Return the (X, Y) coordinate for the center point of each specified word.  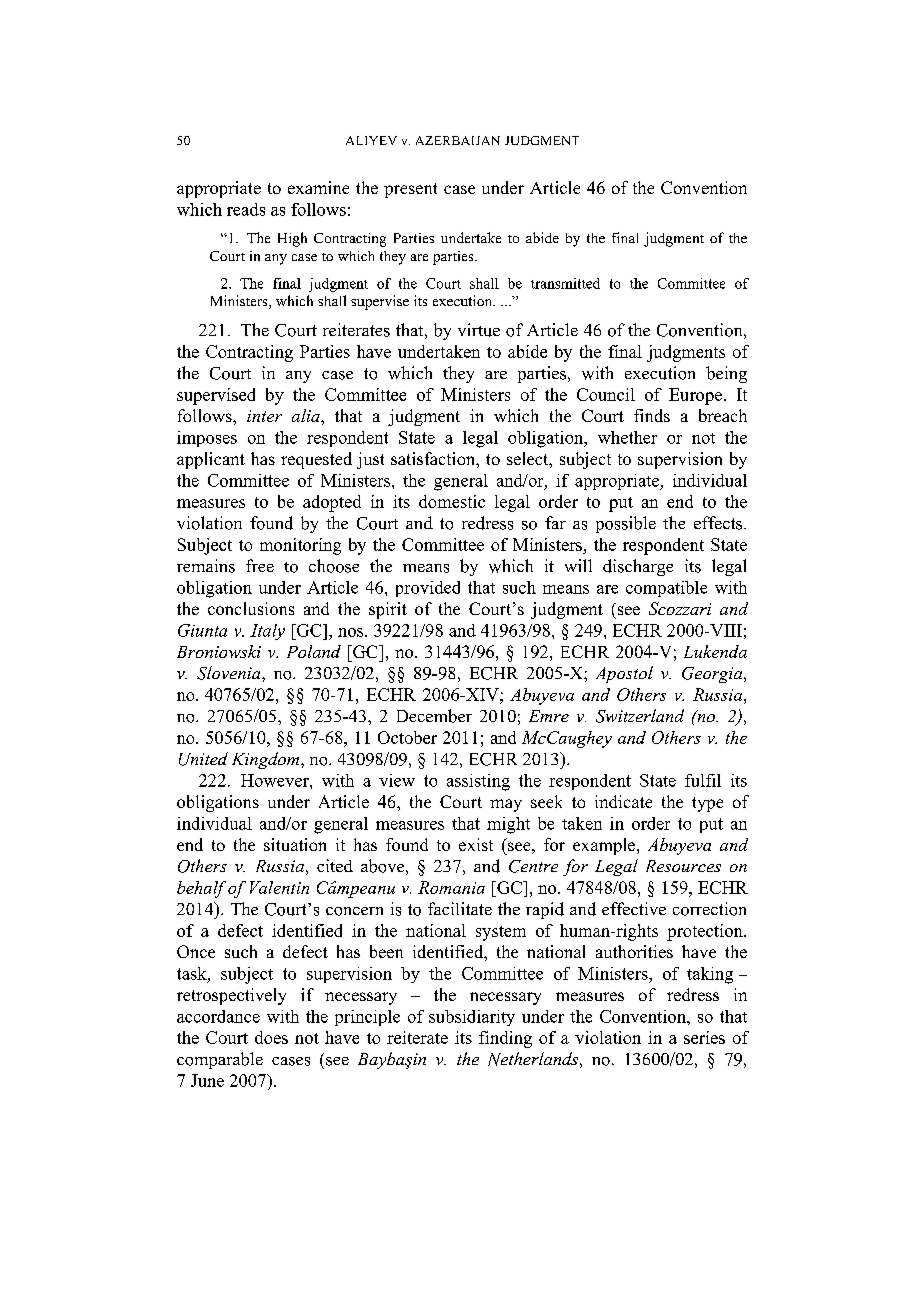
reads (246, 209)
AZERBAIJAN (458, 140)
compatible (666, 589)
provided (428, 589)
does (271, 1037)
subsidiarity (472, 1018)
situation (295, 844)
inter (264, 416)
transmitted (565, 283)
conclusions (251, 608)
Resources (683, 866)
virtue (479, 330)
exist (476, 844)
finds (652, 415)
